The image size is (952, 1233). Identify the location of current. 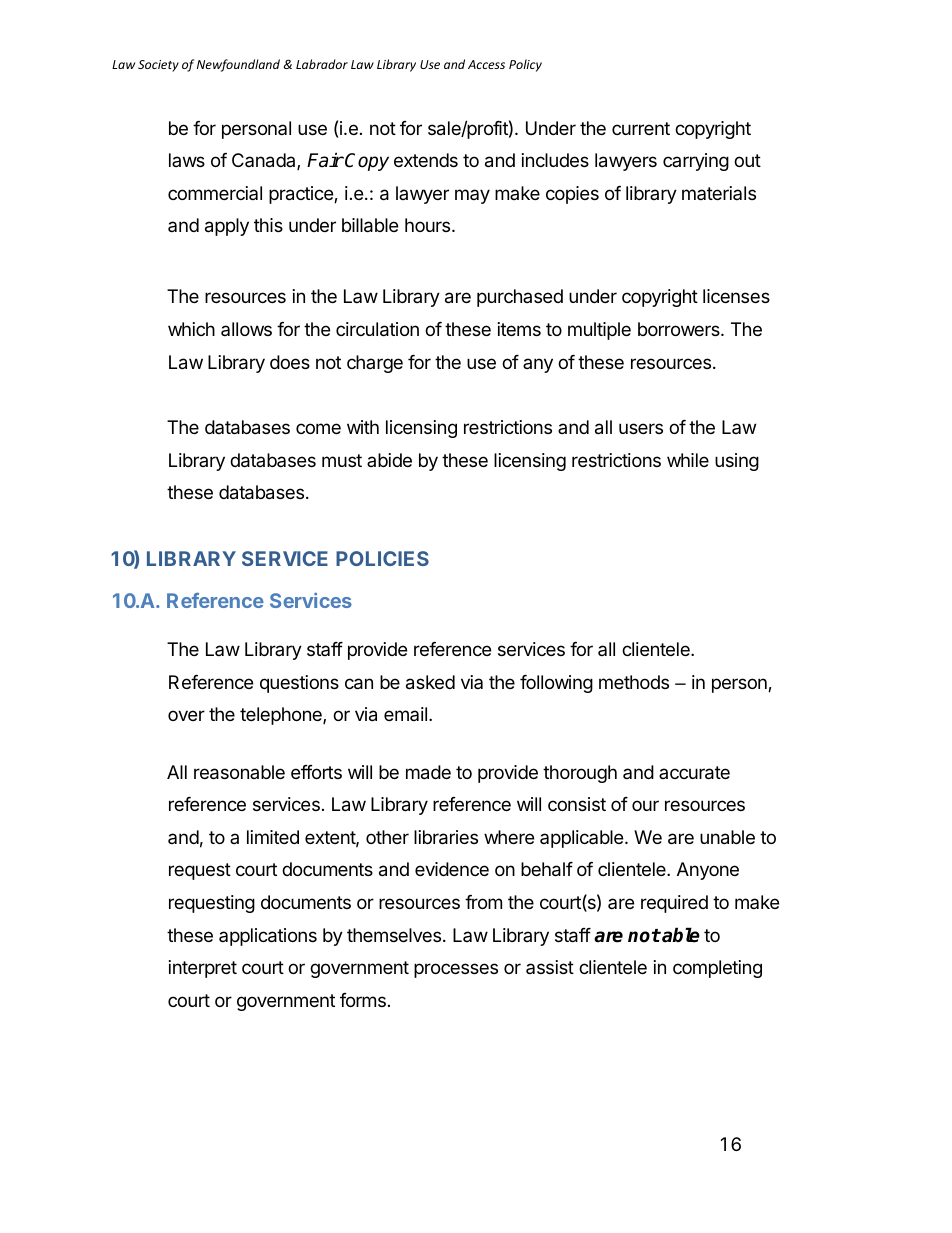
(641, 128).
